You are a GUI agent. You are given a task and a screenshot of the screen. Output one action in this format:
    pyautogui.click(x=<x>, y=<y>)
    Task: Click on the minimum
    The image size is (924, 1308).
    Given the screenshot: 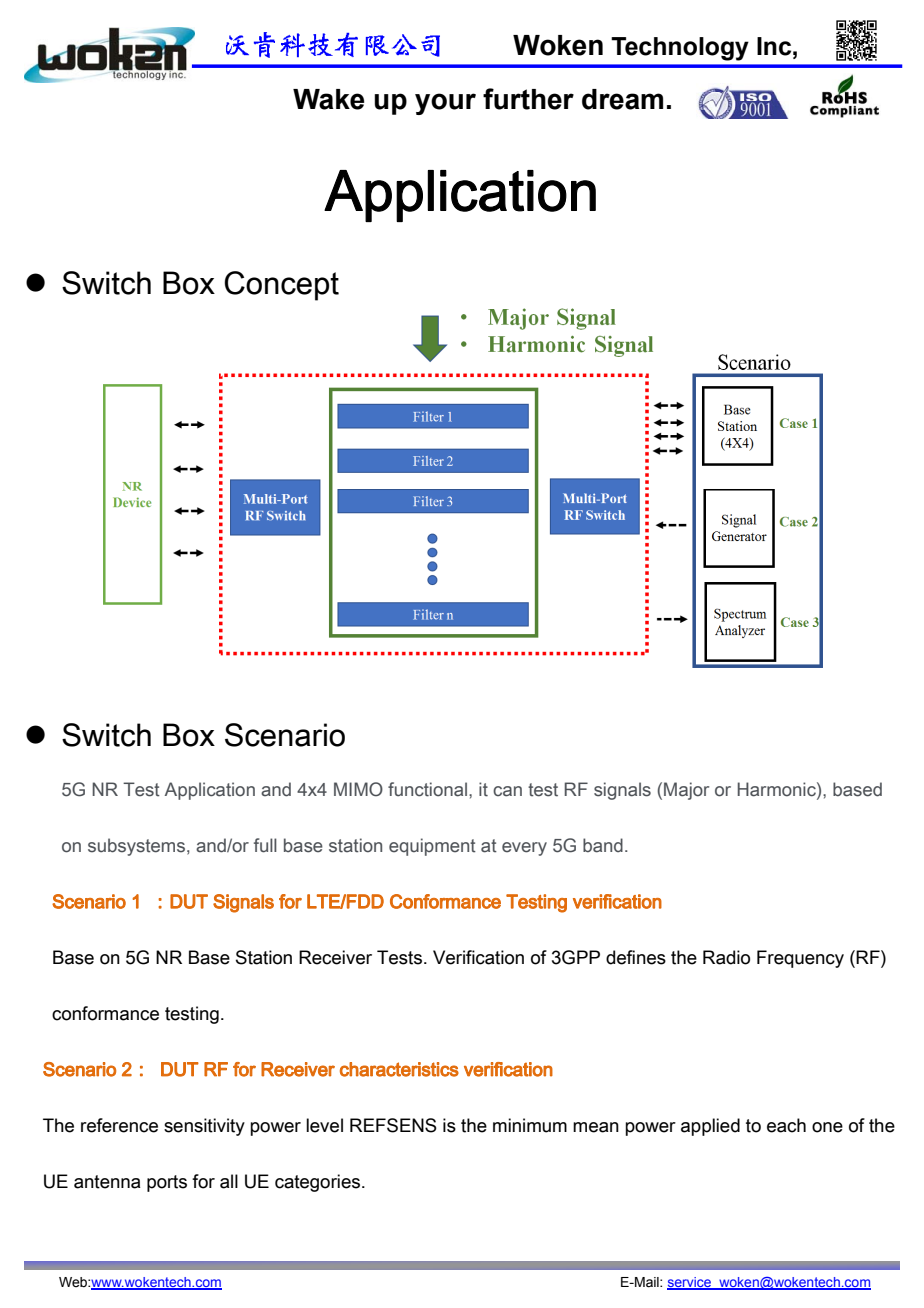 What is the action you would take?
    pyautogui.click(x=530, y=1125)
